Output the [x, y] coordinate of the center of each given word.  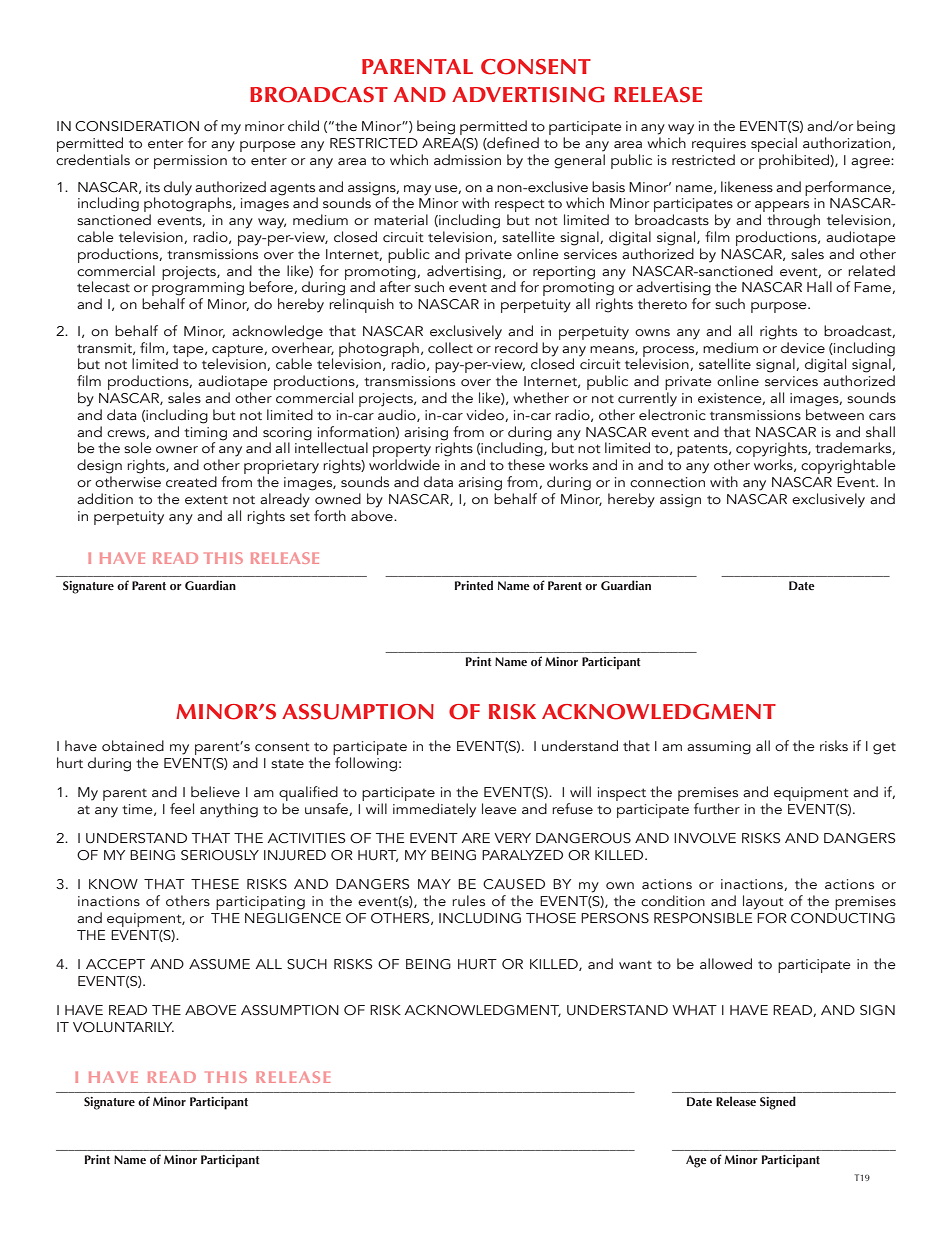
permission [190, 162]
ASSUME [219, 964]
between [835, 415]
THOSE [551, 918]
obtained [133, 746]
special [774, 146]
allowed [726, 964]
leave [499, 808]
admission [467, 159]
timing [205, 434]
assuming [719, 748]
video [486, 415]
